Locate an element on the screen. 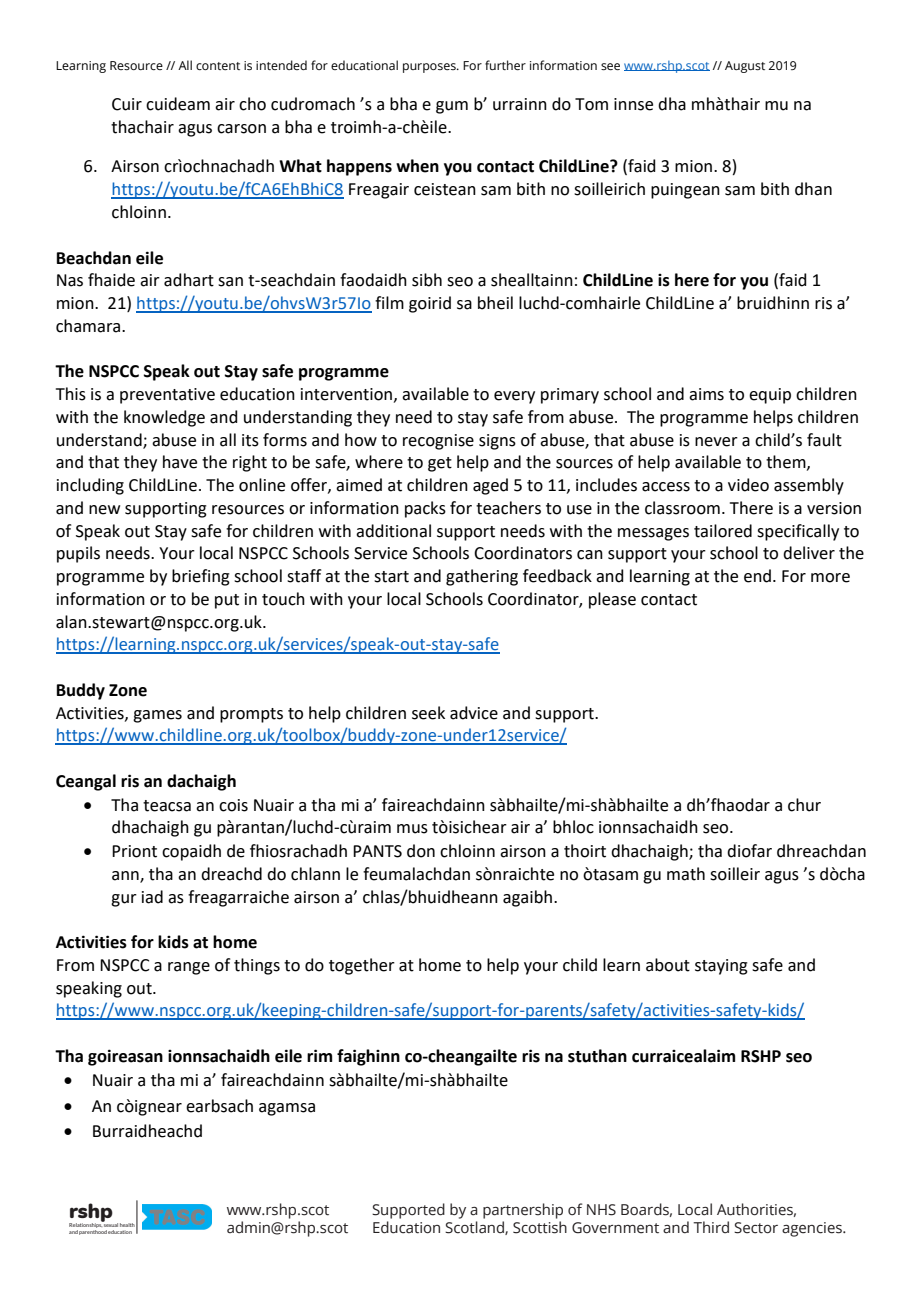 The width and height of the screenshot is (924, 1308). math is located at coordinates (686, 874).
